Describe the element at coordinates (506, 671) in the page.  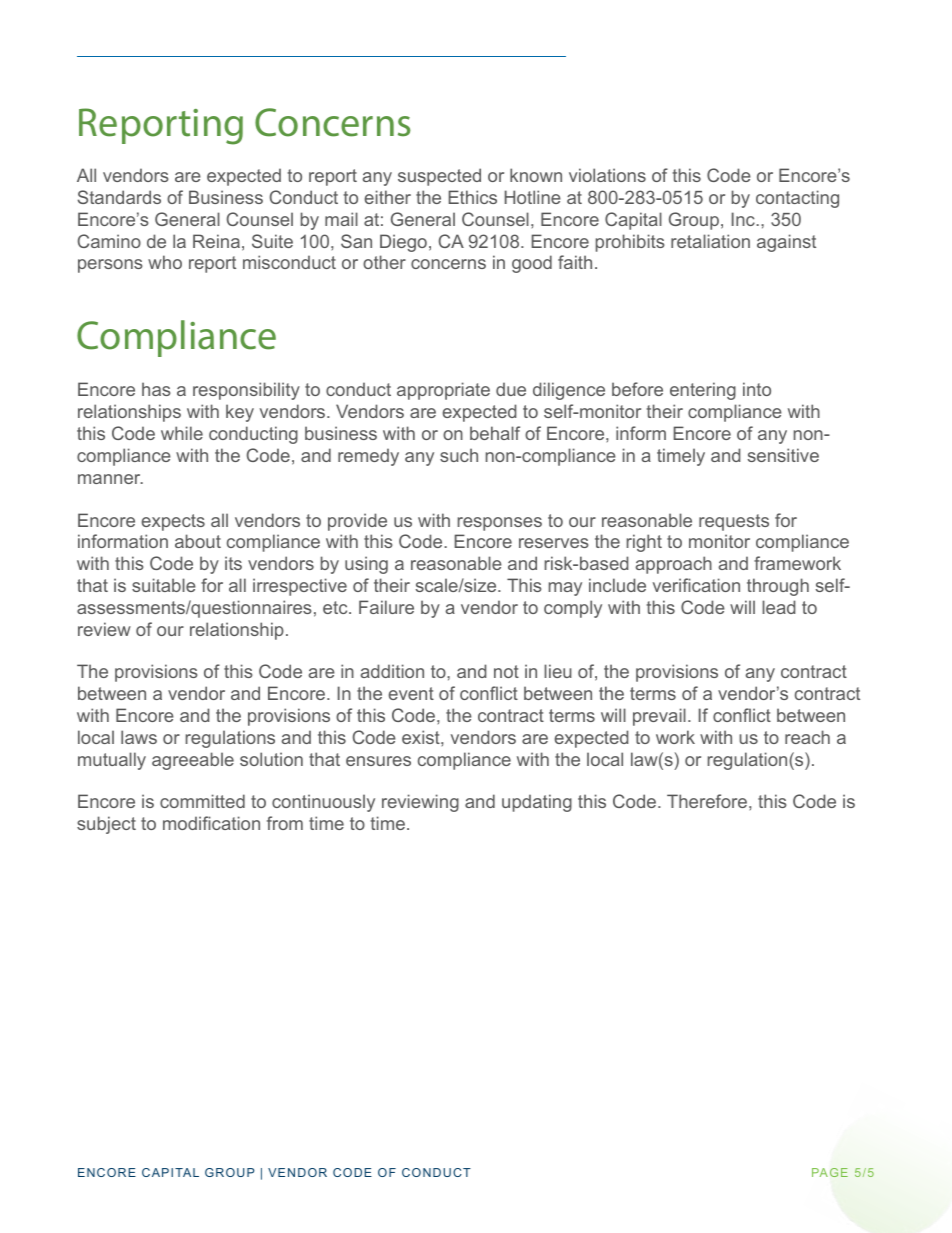
I see `not` at that location.
